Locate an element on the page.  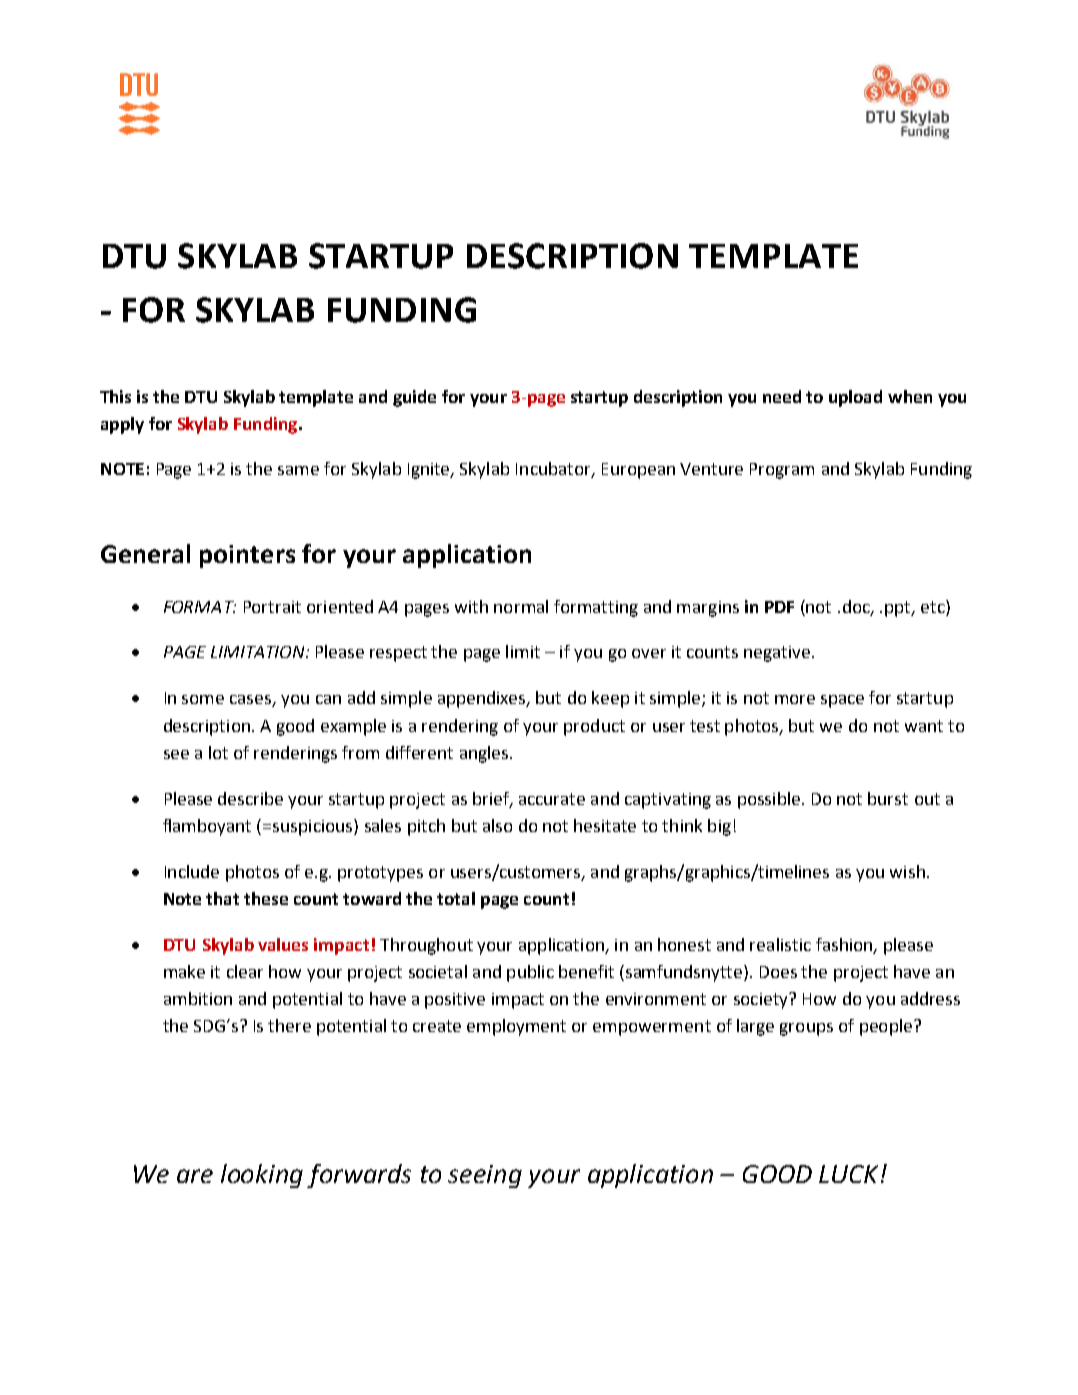
fashion is located at coordinates (845, 945).
